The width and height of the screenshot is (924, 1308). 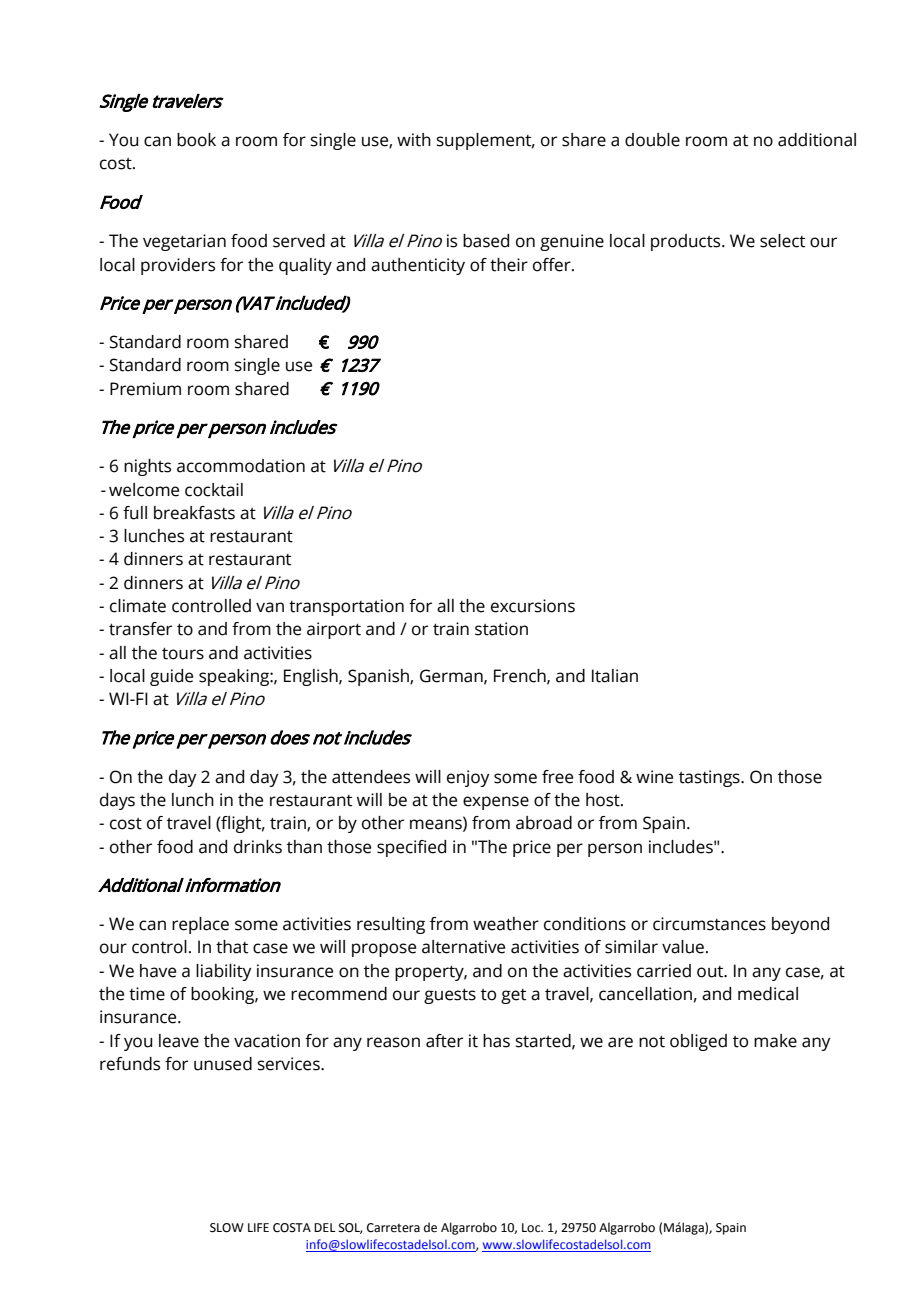 What do you see at coordinates (709, 924) in the screenshot?
I see `circumstances` at bounding box center [709, 924].
